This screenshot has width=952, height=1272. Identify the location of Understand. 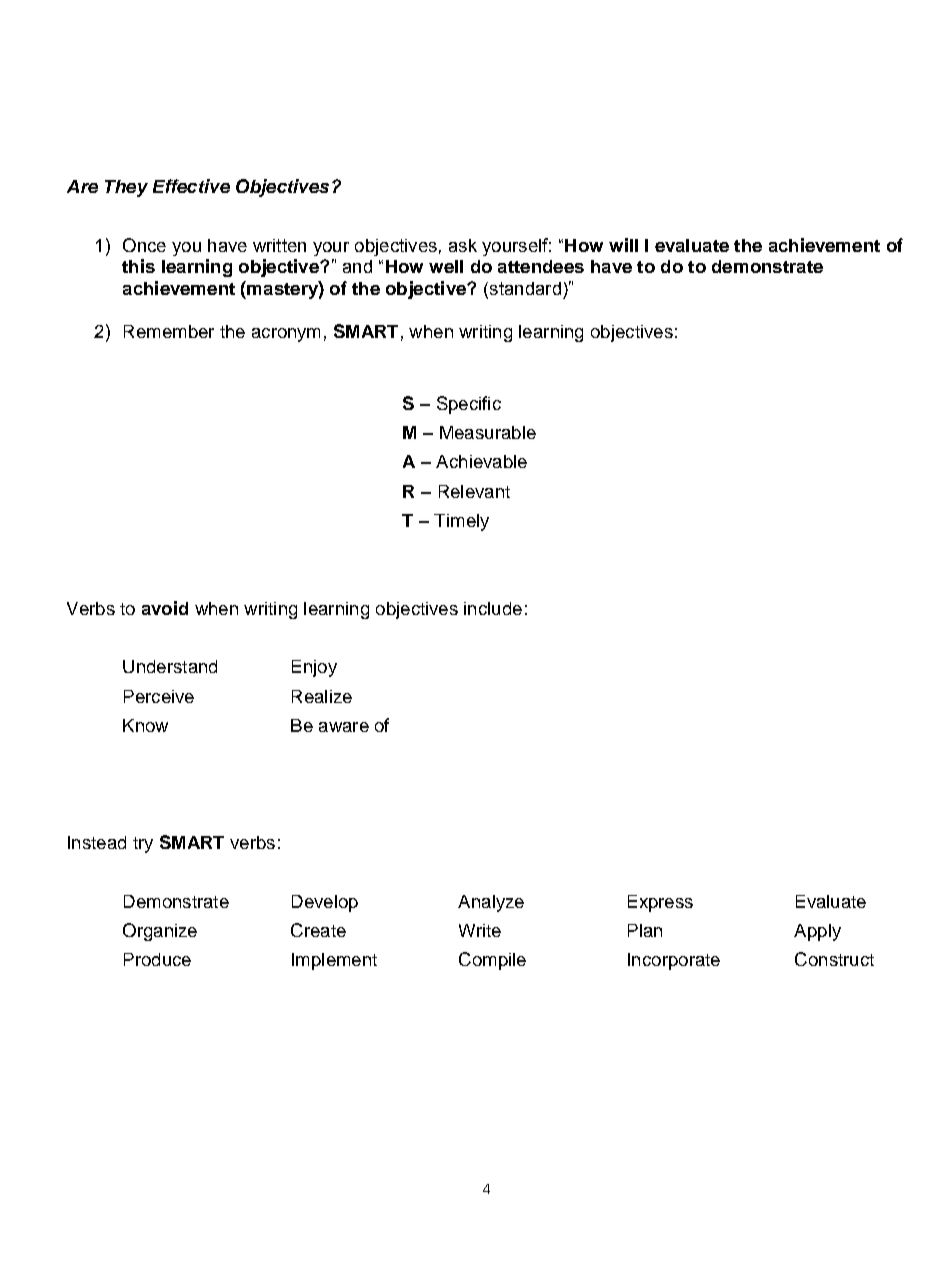
(170, 666).
